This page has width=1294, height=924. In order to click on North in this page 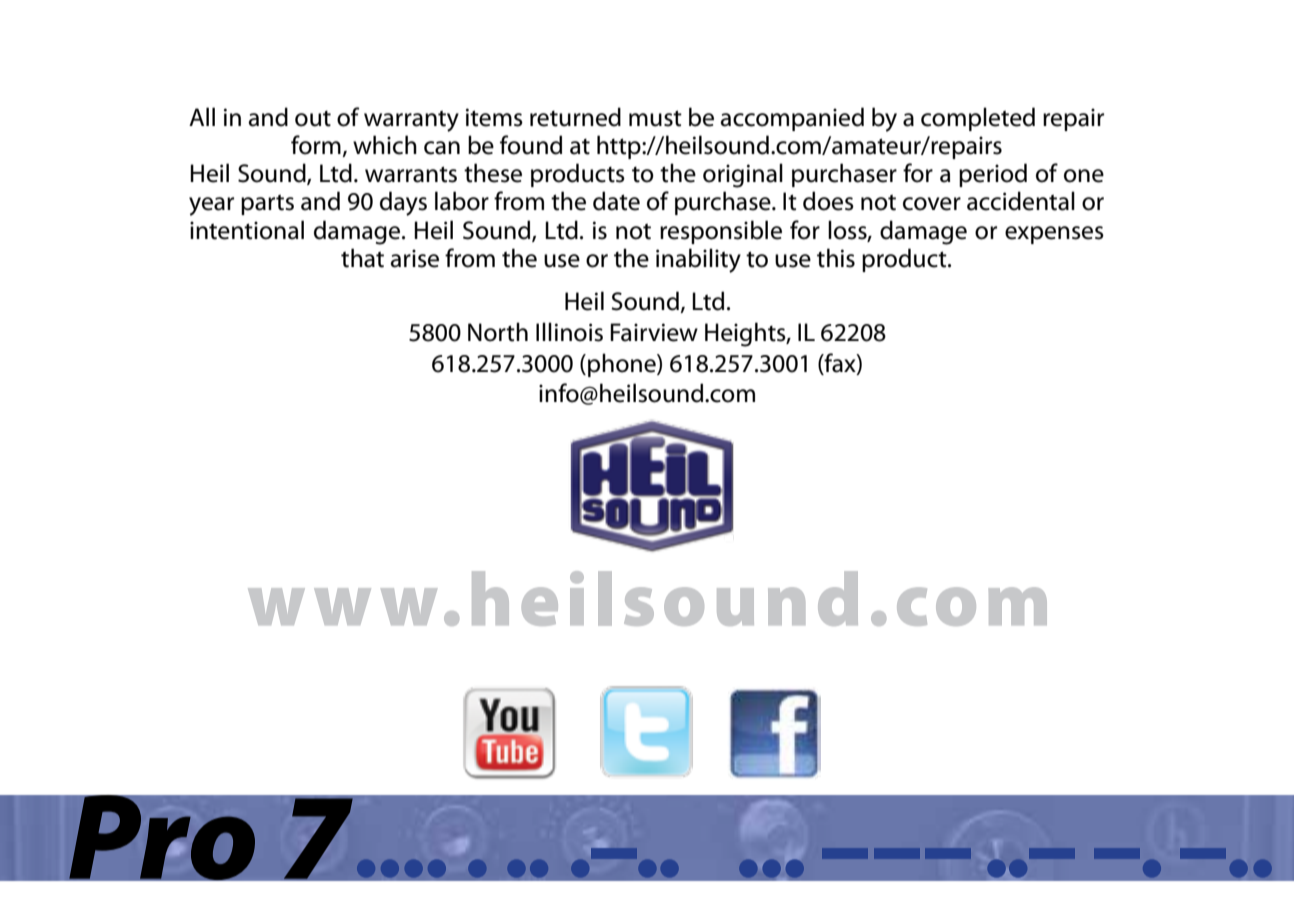, I will do `click(498, 332)`.
